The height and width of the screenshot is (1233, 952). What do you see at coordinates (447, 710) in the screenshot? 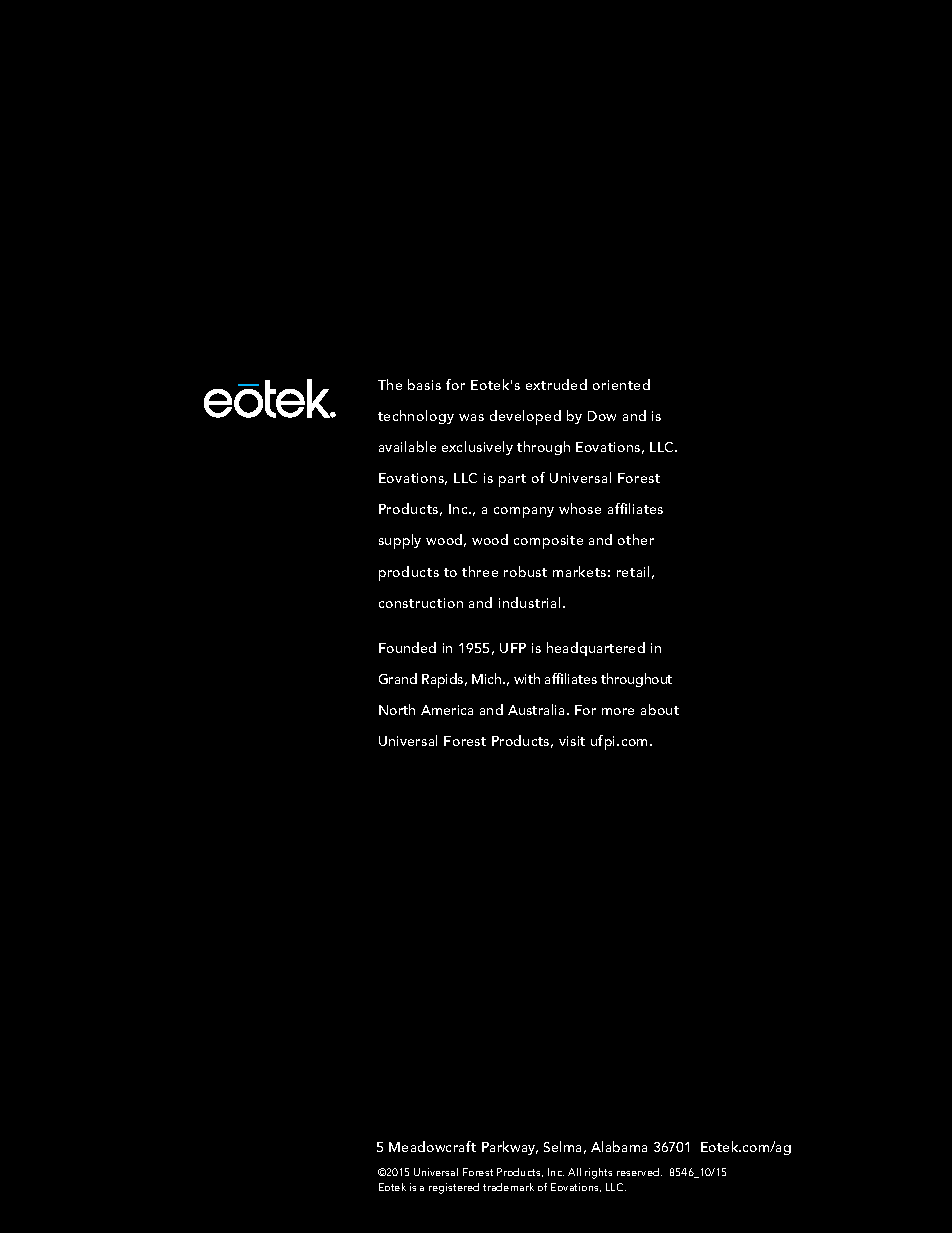
I see `America` at bounding box center [447, 710].
